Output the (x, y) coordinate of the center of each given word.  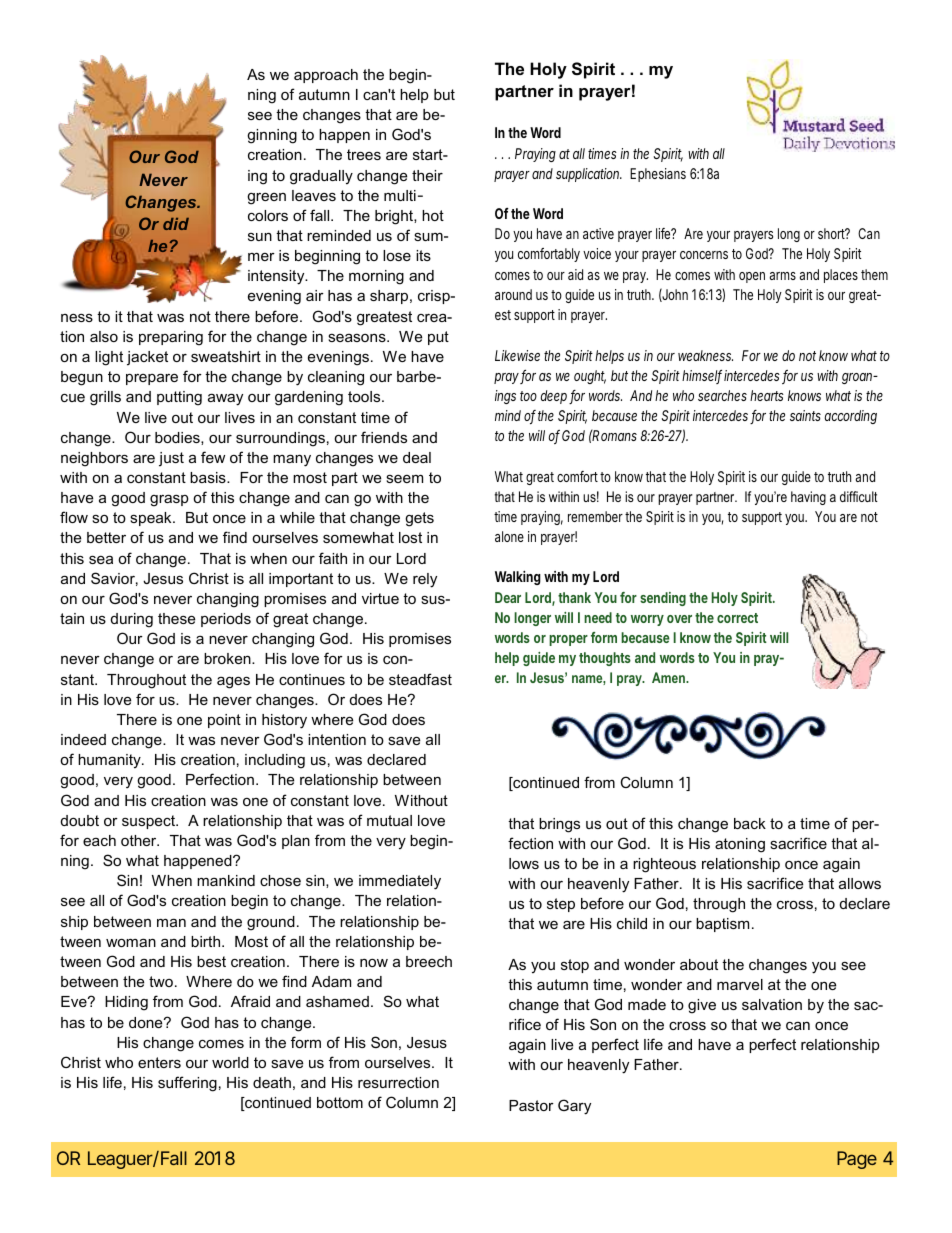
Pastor (531, 1105)
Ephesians (658, 175)
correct (737, 618)
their (427, 175)
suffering (187, 1084)
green (266, 198)
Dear (508, 597)
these (176, 618)
